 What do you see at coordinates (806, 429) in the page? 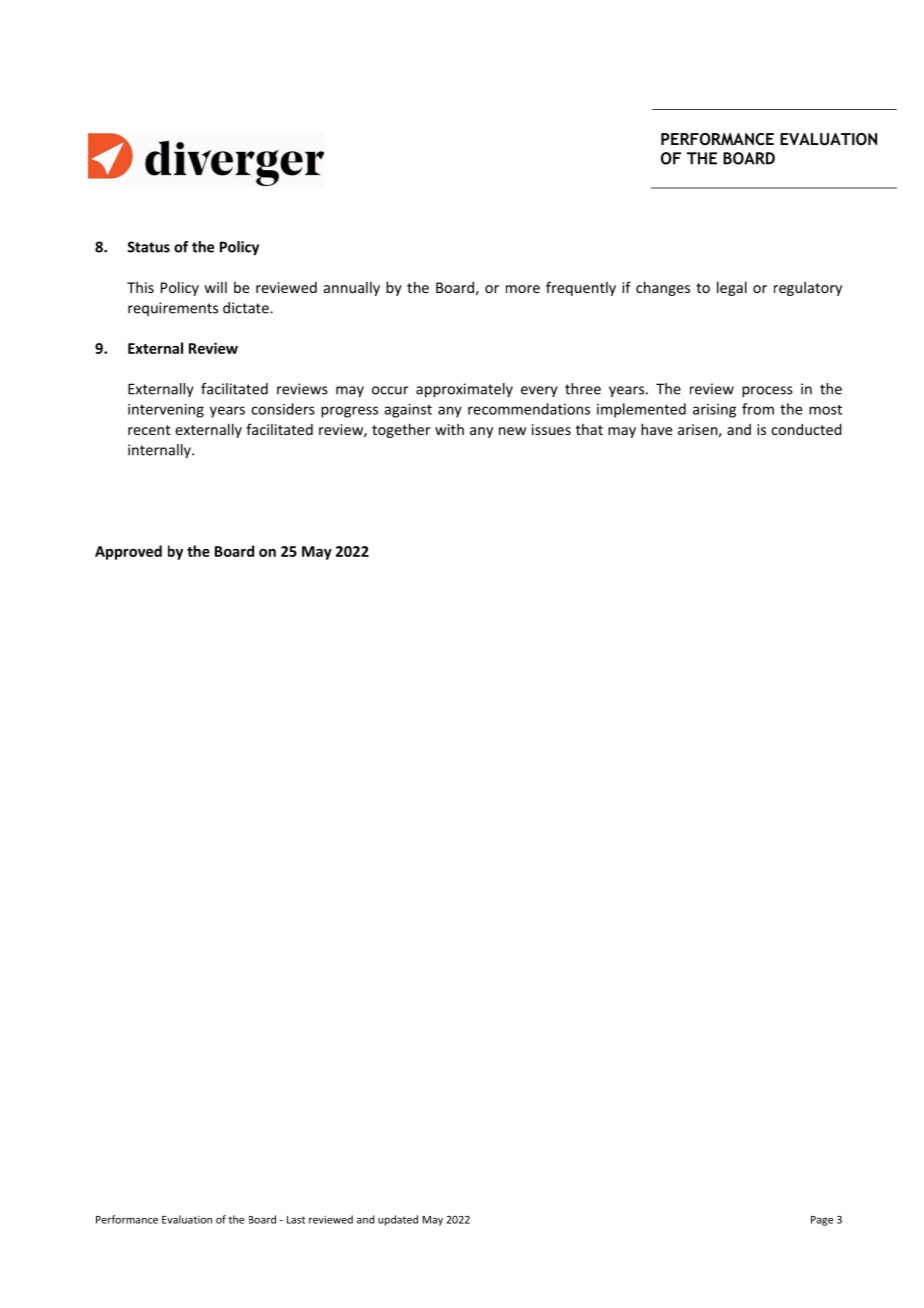
I see `conducted` at bounding box center [806, 429].
